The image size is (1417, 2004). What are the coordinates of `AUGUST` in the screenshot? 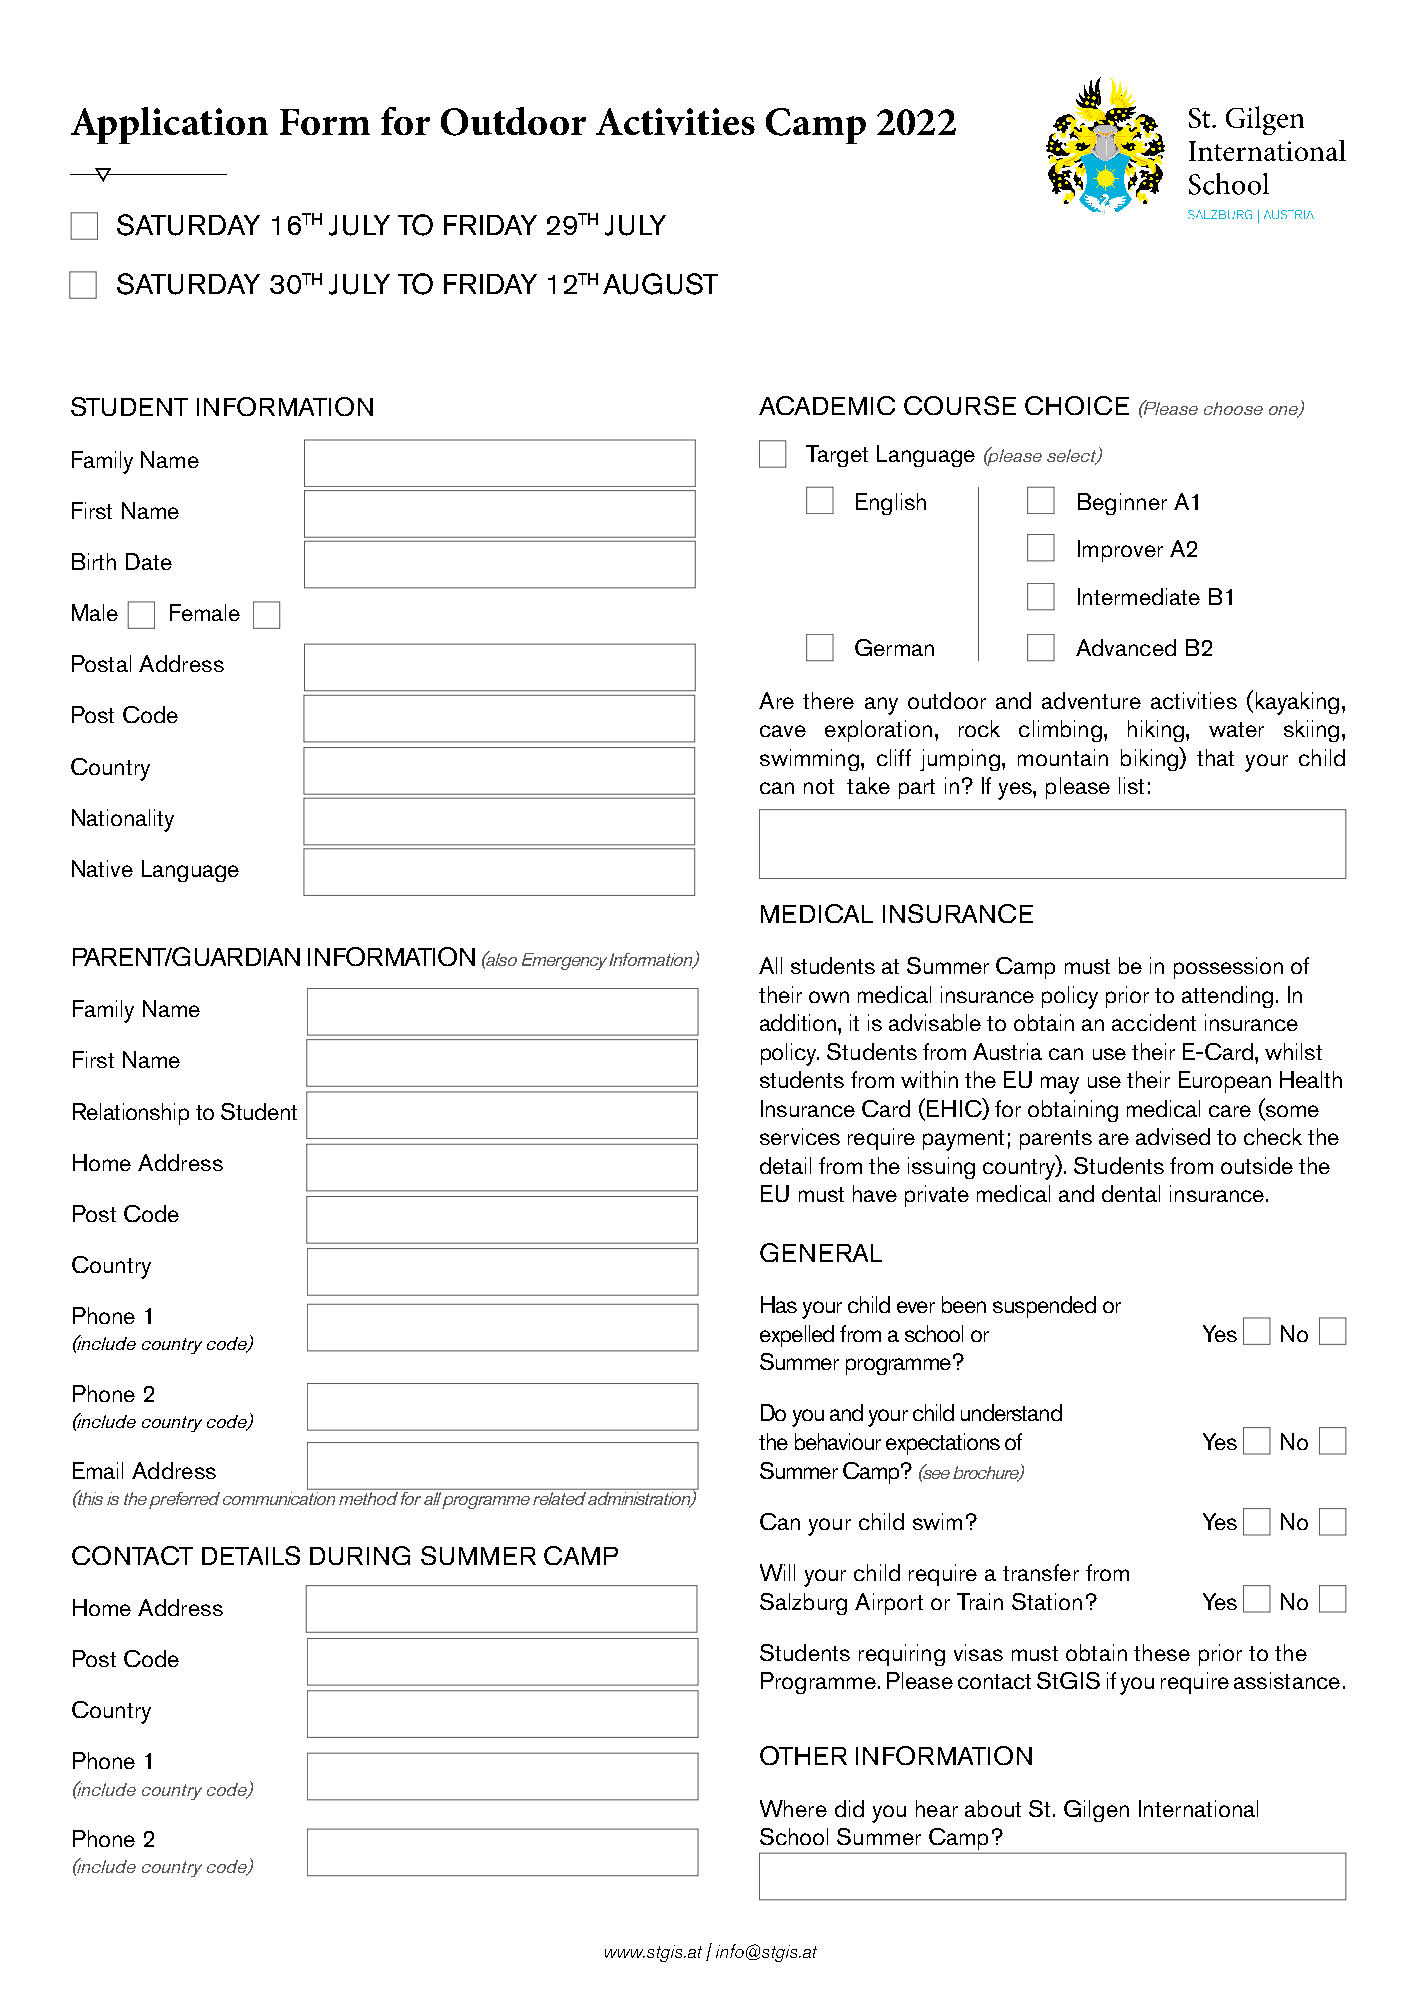 It's located at (660, 284).
